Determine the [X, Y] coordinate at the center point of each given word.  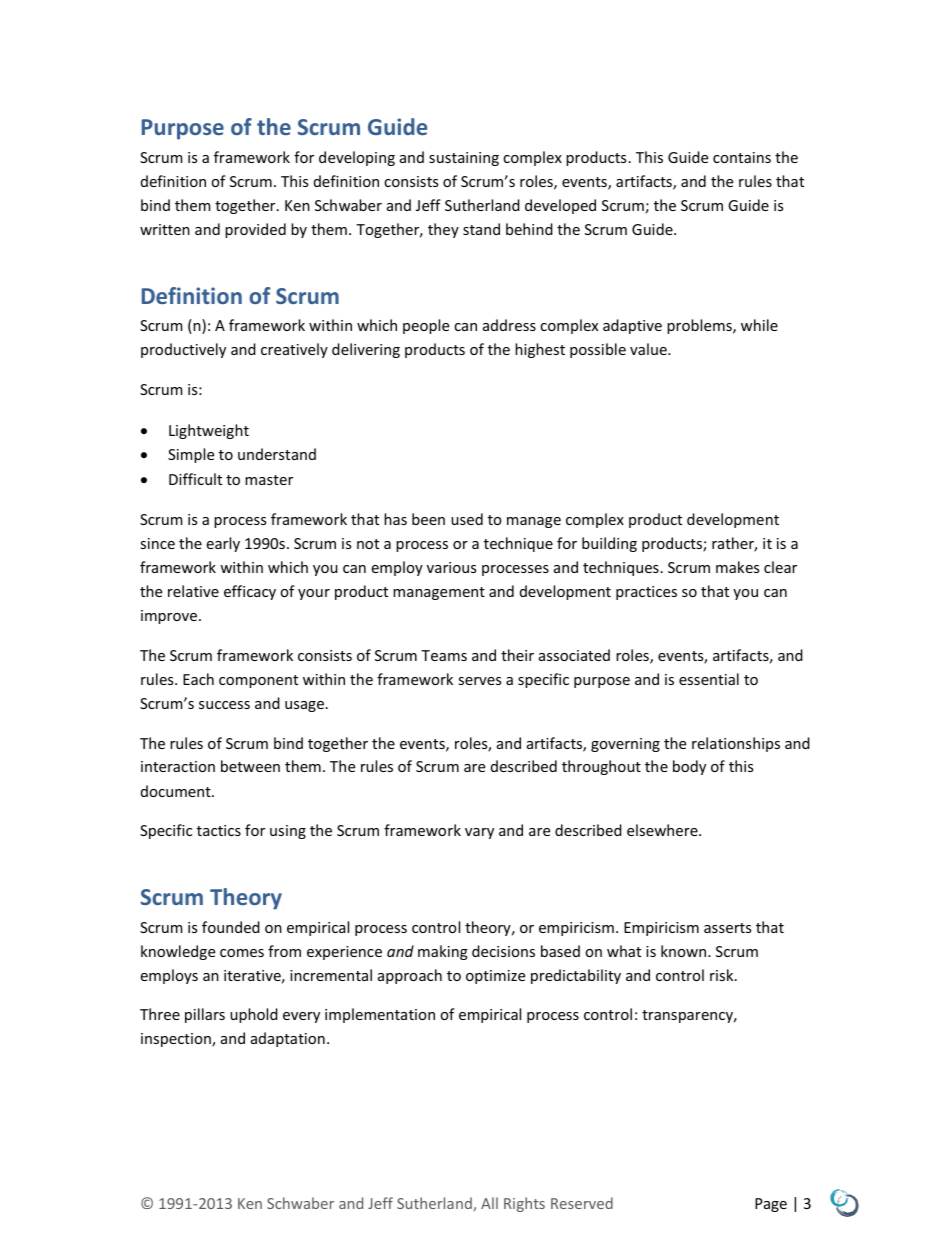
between [250, 766]
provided [255, 230]
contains [742, 157]
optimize [495, 977]
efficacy [250, 592]
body [689, 767]
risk [723, 975]
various [451, 567]
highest [540, 350]
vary [479, 833]
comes [242, 953]
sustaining [464, 159]
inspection [177, 1040]
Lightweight [209, 431]
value [649, 349]
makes [737, 567]
